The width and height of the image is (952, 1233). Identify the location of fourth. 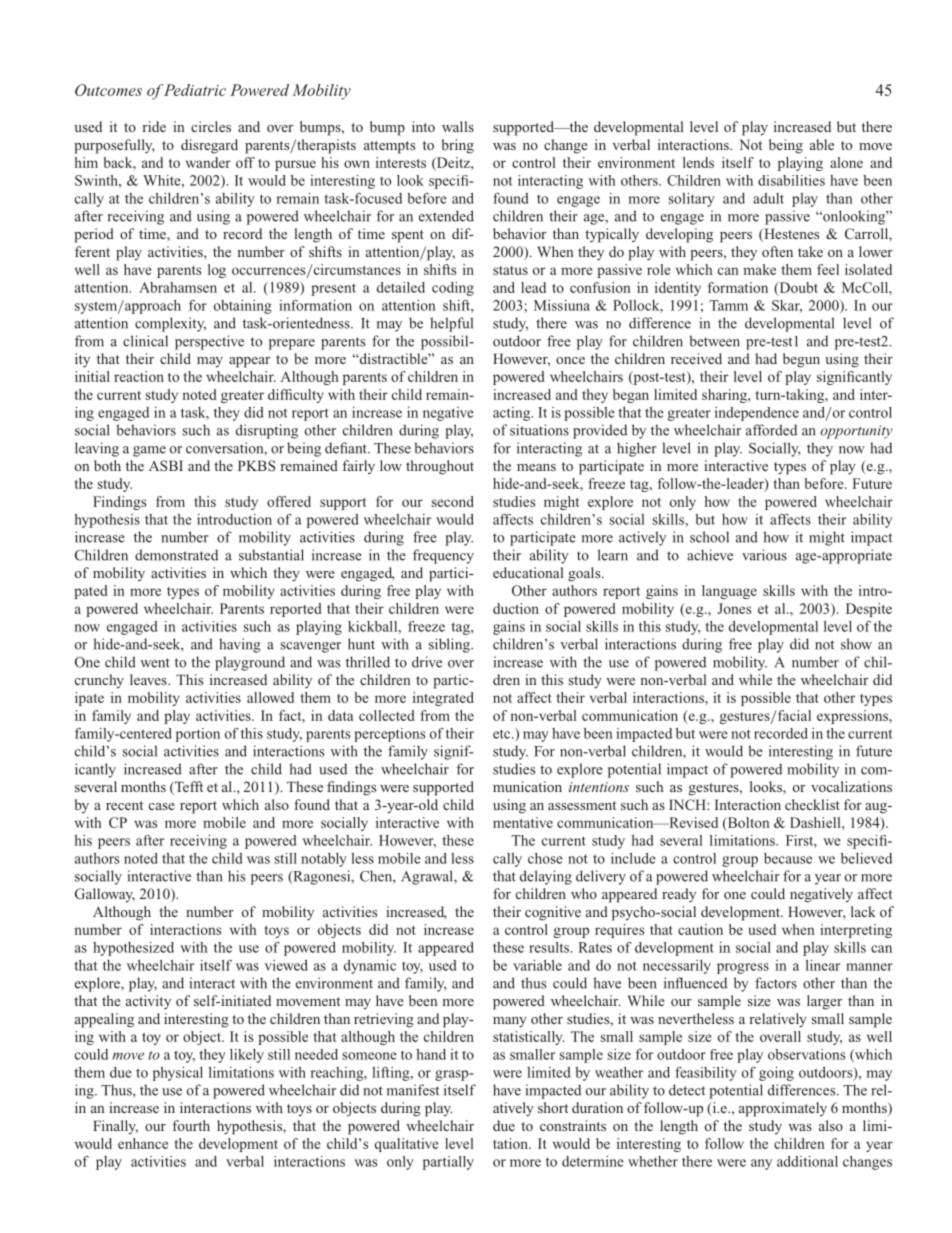
(191, 1125).
